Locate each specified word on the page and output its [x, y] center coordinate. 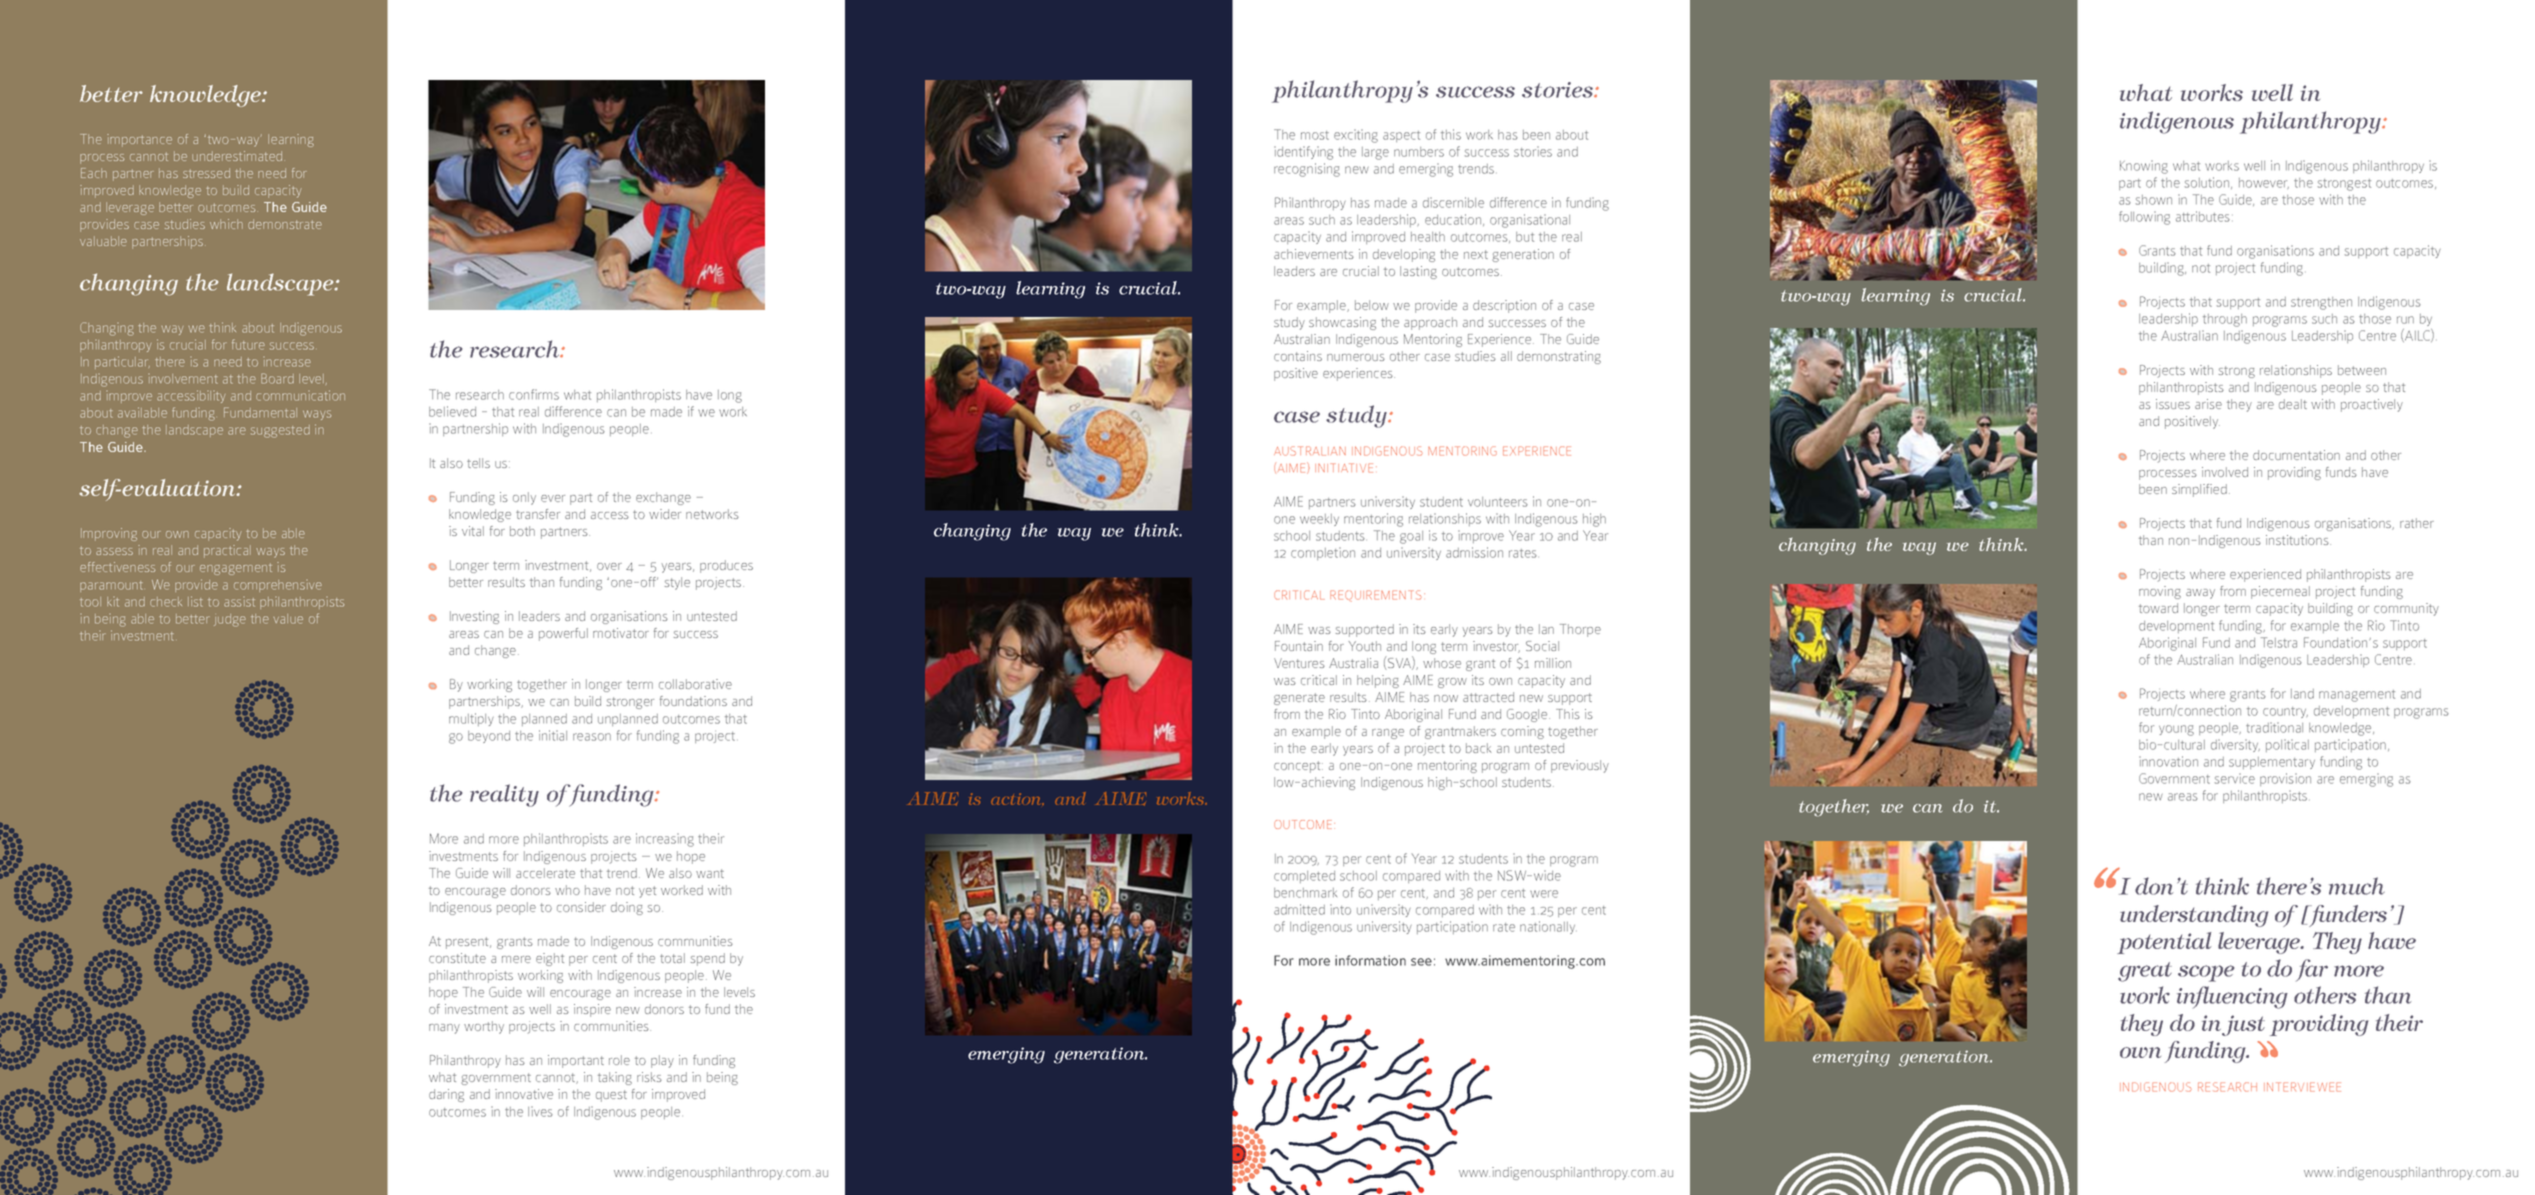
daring [446, 1095]
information [1370, 960]
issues [2173, 404]
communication [300, 395]
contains [1298, 356]
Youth [1364, 646]
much [2357, 886]
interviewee [2302, 1087]
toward [2158, 608]
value [288, 619]
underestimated [238, 156]
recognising [1307, 170]
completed [1304, 877]
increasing [665, 840]
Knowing [2144, 167]
